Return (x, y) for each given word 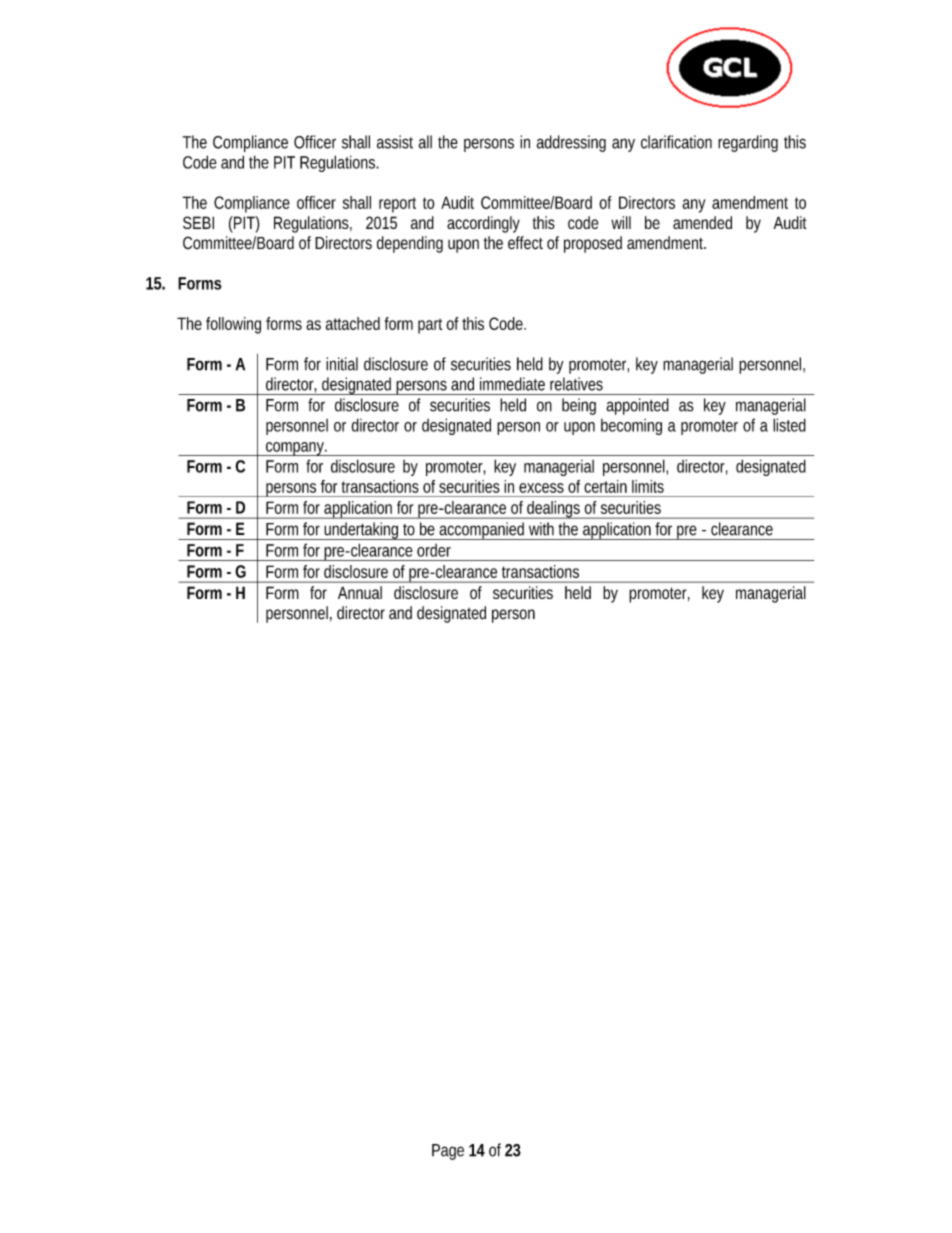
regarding (748, 143)
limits (648, 486)
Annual (360, 592)
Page (448, 1152)
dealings (554, 510)
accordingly (483, 224)
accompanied (483, 531)
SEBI (198, 222)
